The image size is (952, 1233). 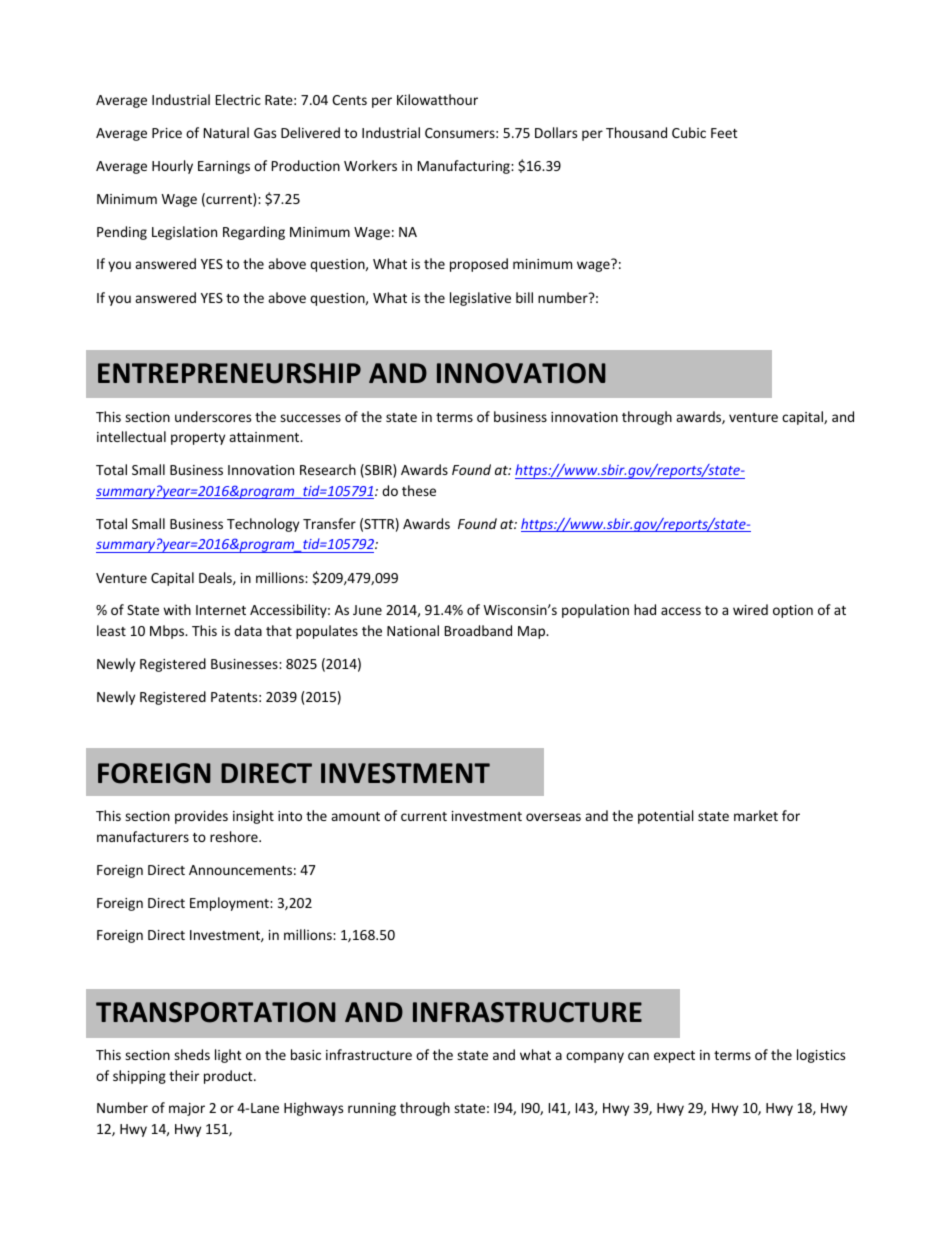 What do you see at coordinates (480, 299) in the page?
I see `legislative` at bounding box center [480, 299].
